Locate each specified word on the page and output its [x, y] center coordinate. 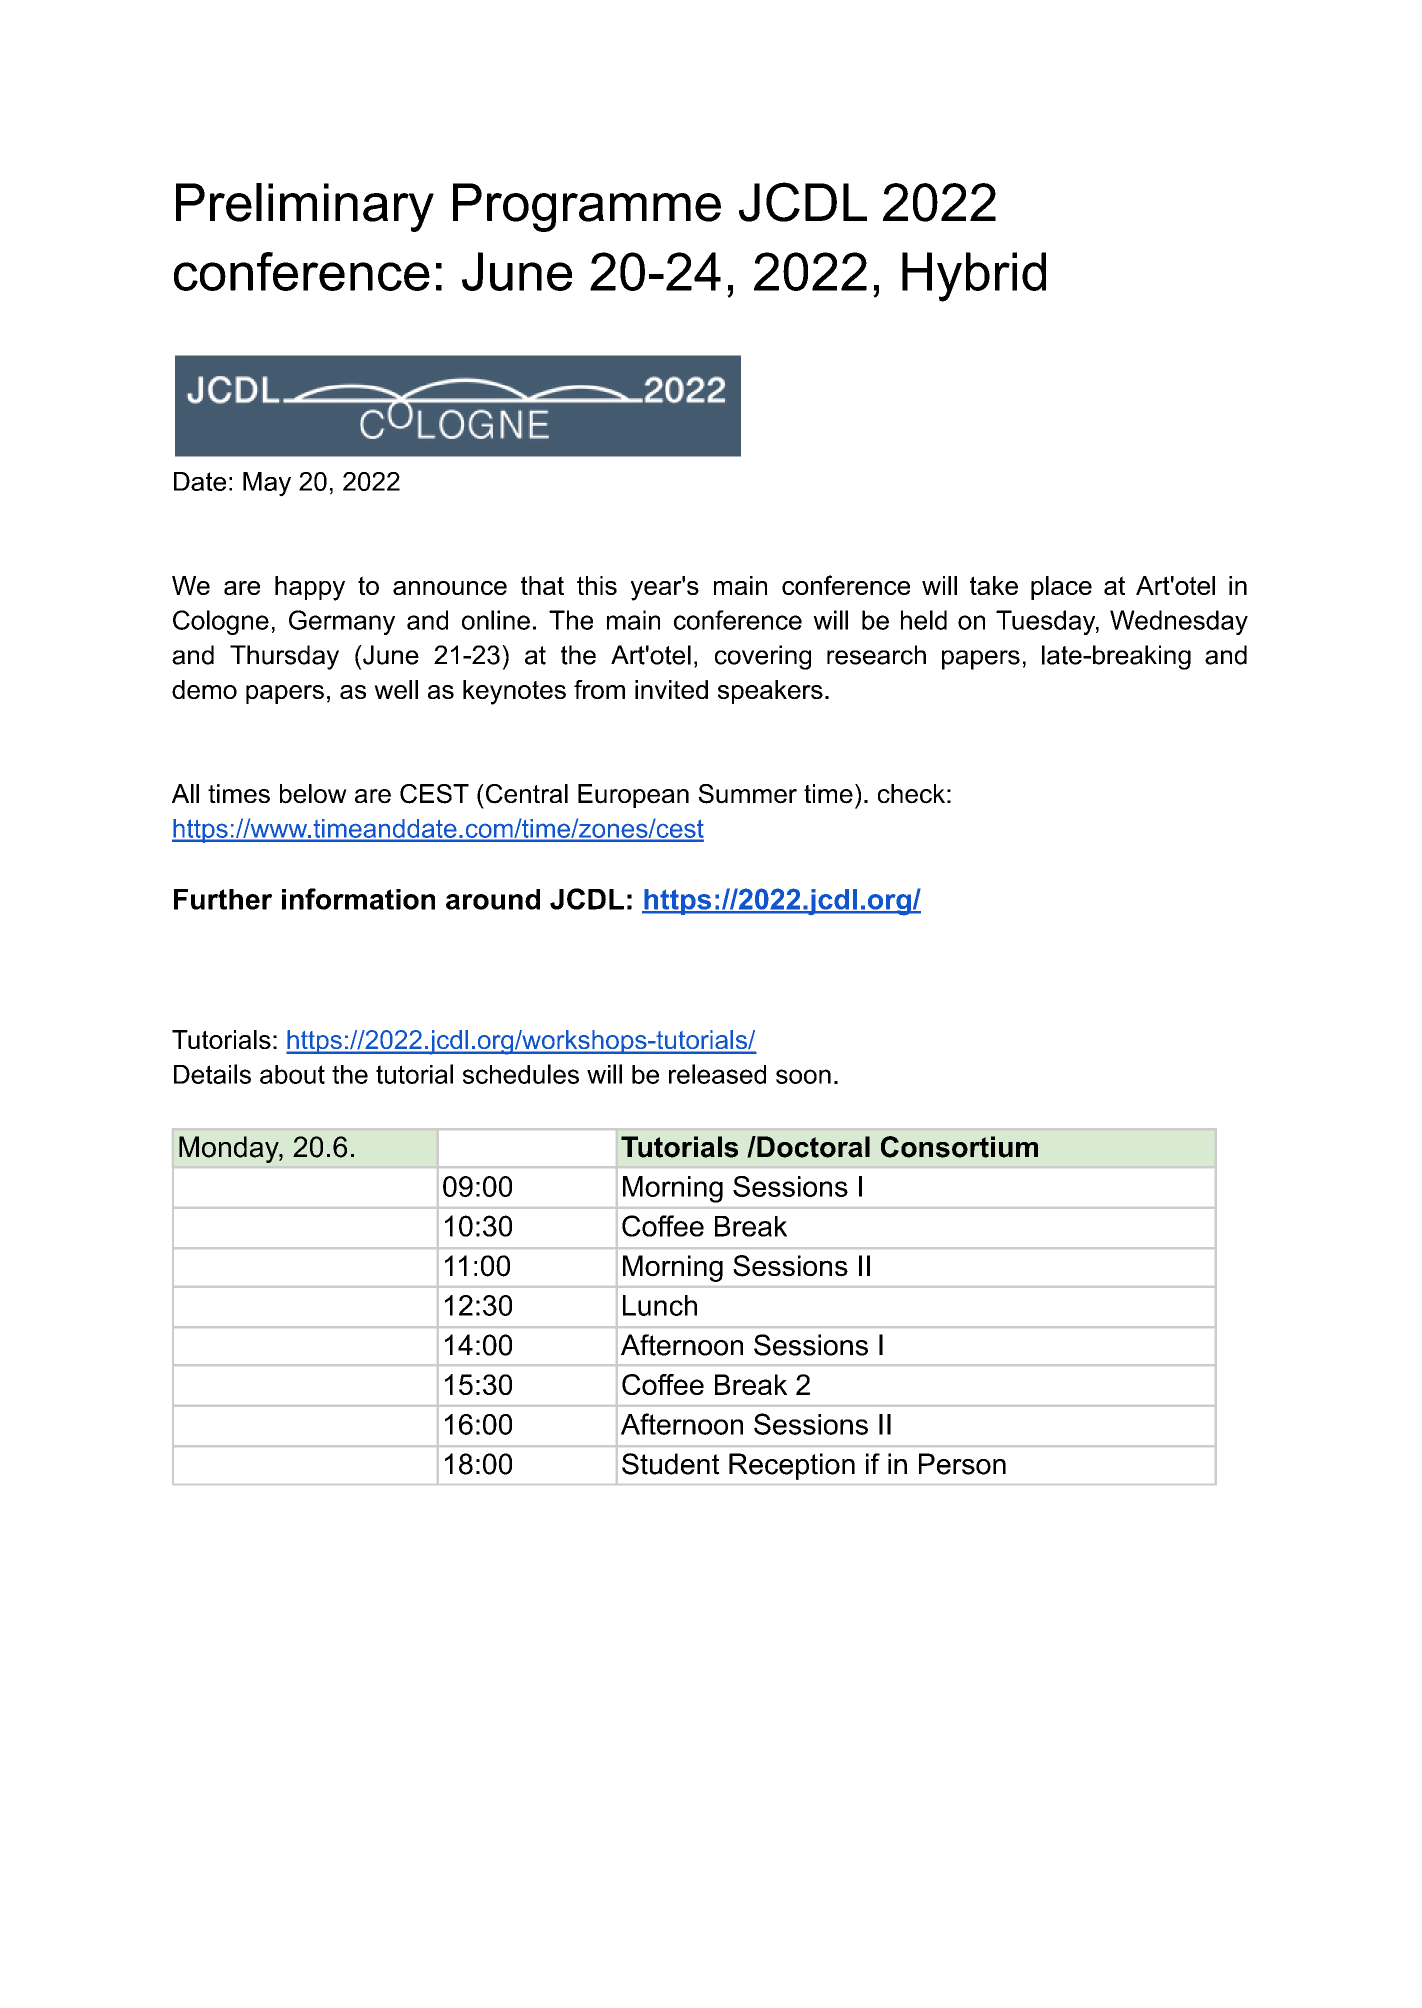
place [1061, 588]
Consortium [959, 1147]
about [292, 1074]
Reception [792, 1466]
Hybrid [974, 277]
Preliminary [305, 207]
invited [671, 689]
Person [962, 1464]
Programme [587, 207]
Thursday [284, 657]
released [717, 1074]
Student [671, 1464]
